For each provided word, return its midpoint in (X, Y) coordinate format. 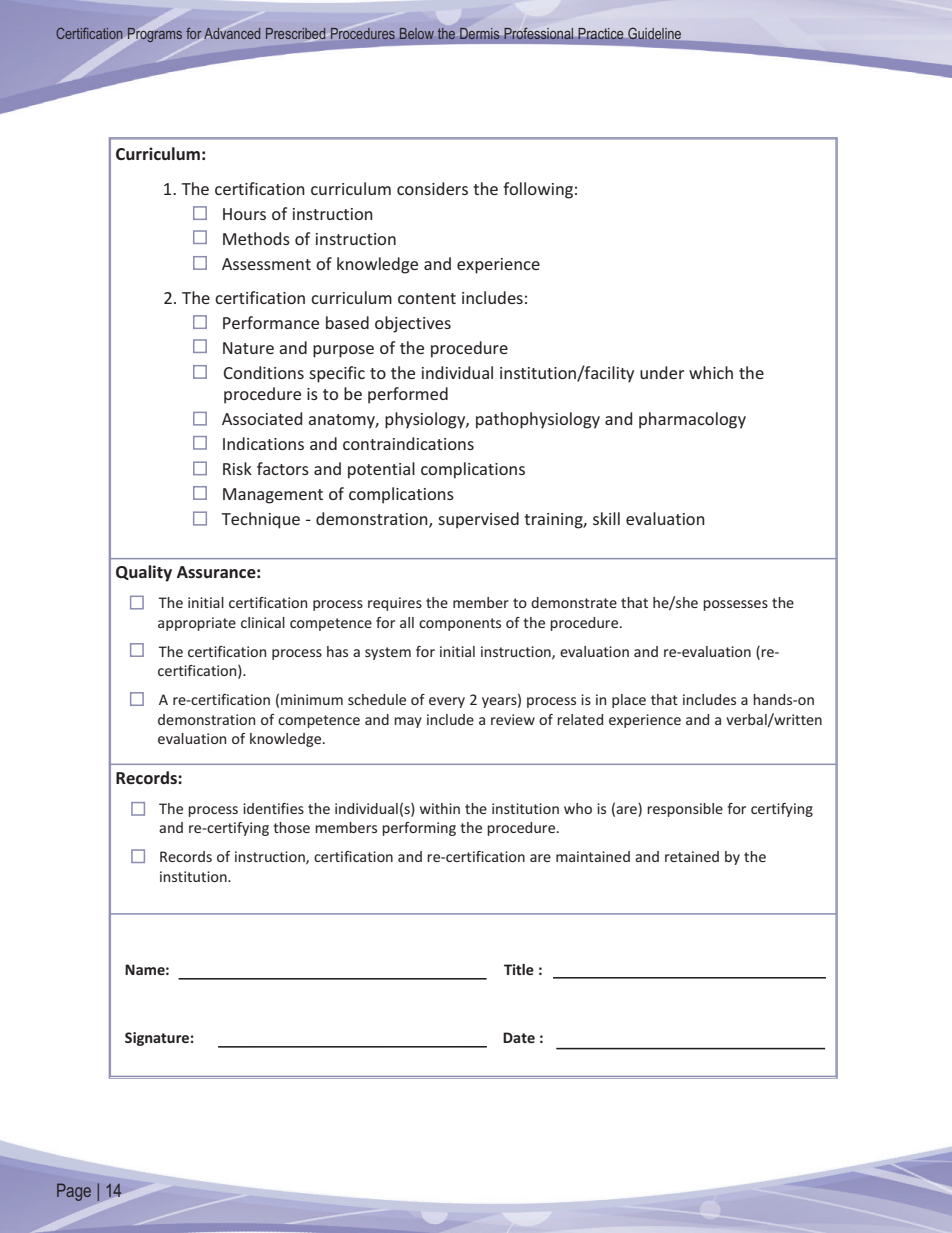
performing (419, 829)
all (407, 622)
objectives (413, 324)
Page (74, 1192)
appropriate (197, 624)
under (662, 372)
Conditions (264, 372)
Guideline (654, 34)
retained (692, 856)
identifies (273, 808)
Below (417, 33)
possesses (735, 605)
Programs (155, 35)
